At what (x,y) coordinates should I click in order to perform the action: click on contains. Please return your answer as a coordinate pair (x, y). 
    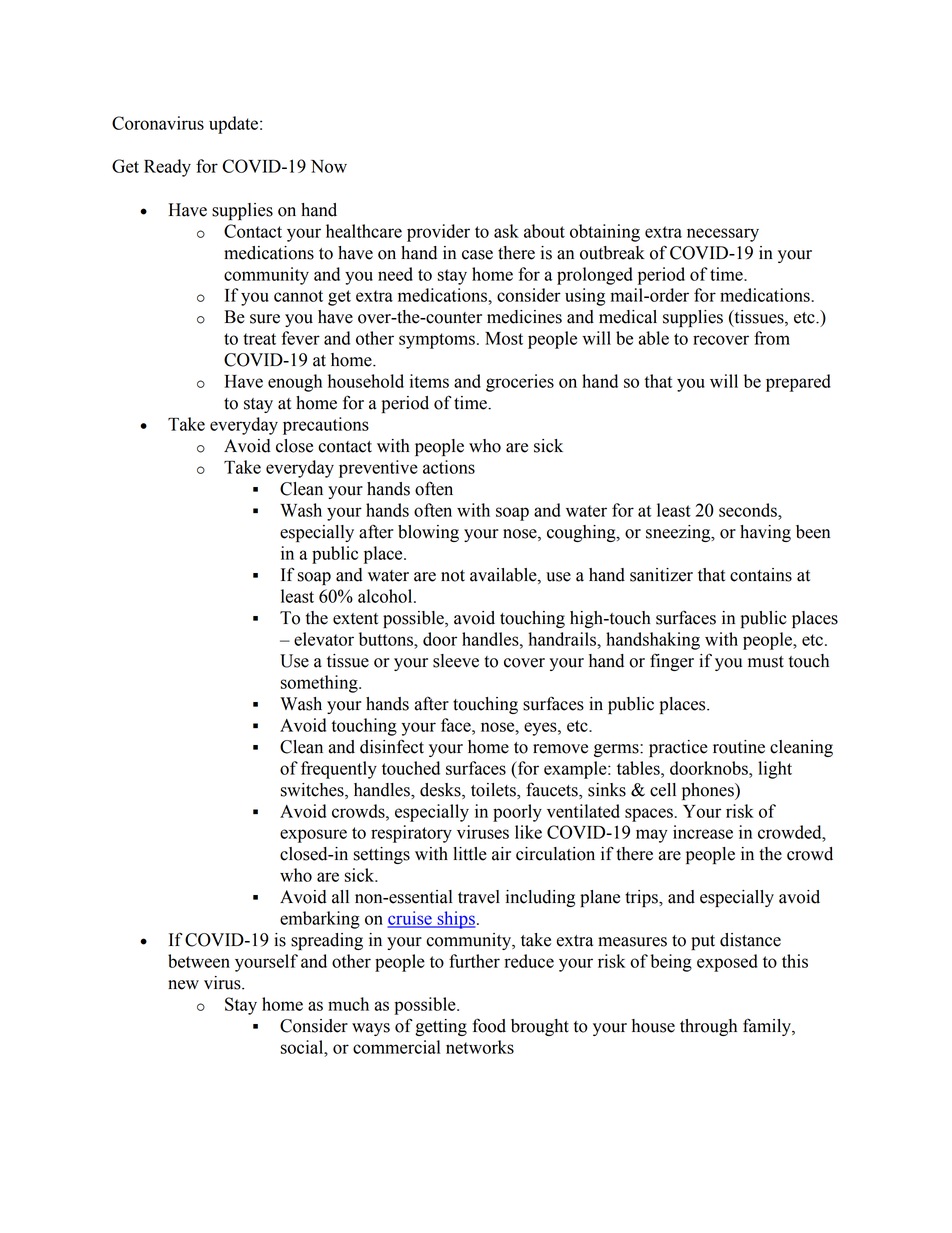
    Looking at the image, I should click on (761, 575).
